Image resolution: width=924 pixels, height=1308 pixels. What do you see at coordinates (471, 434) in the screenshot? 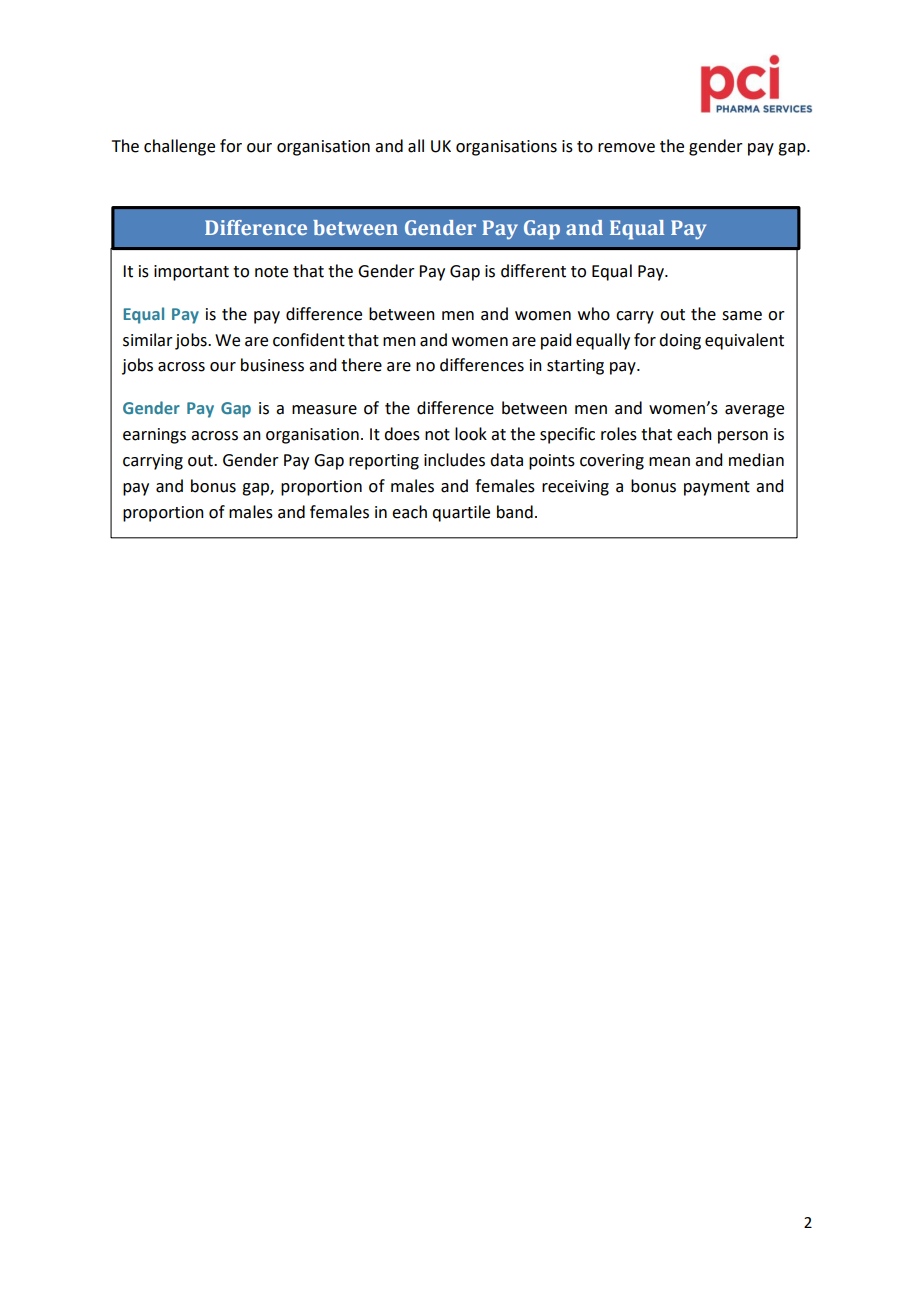
I see `look` at bounding box center [471, 434].
